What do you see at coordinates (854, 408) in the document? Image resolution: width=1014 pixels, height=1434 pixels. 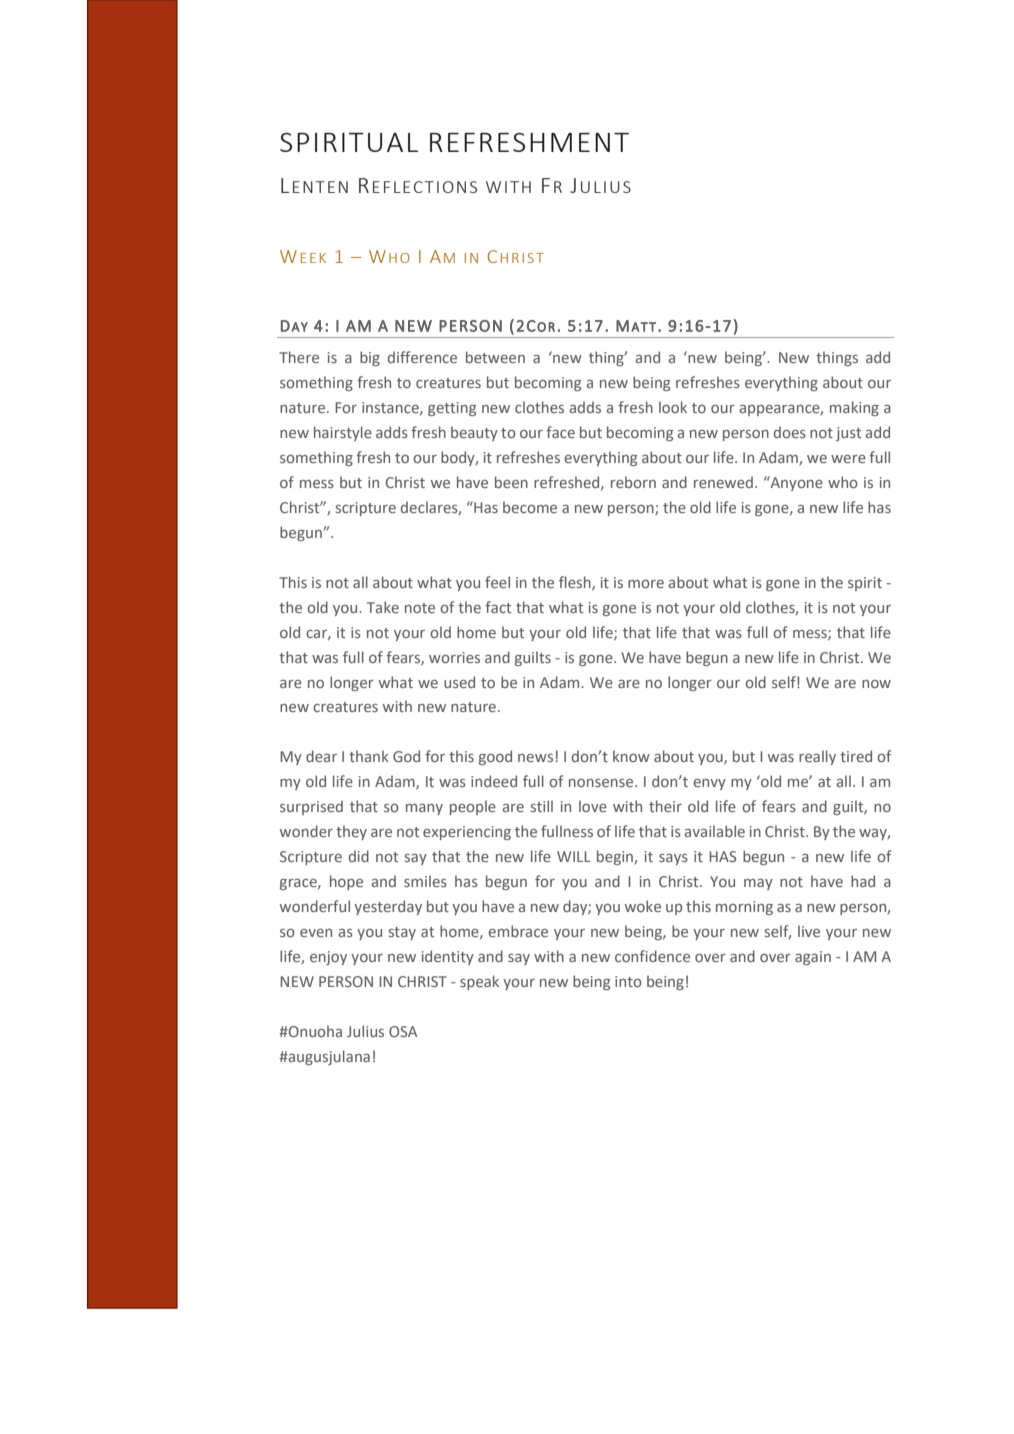 I see `making` at bounding box center [854, 408].
